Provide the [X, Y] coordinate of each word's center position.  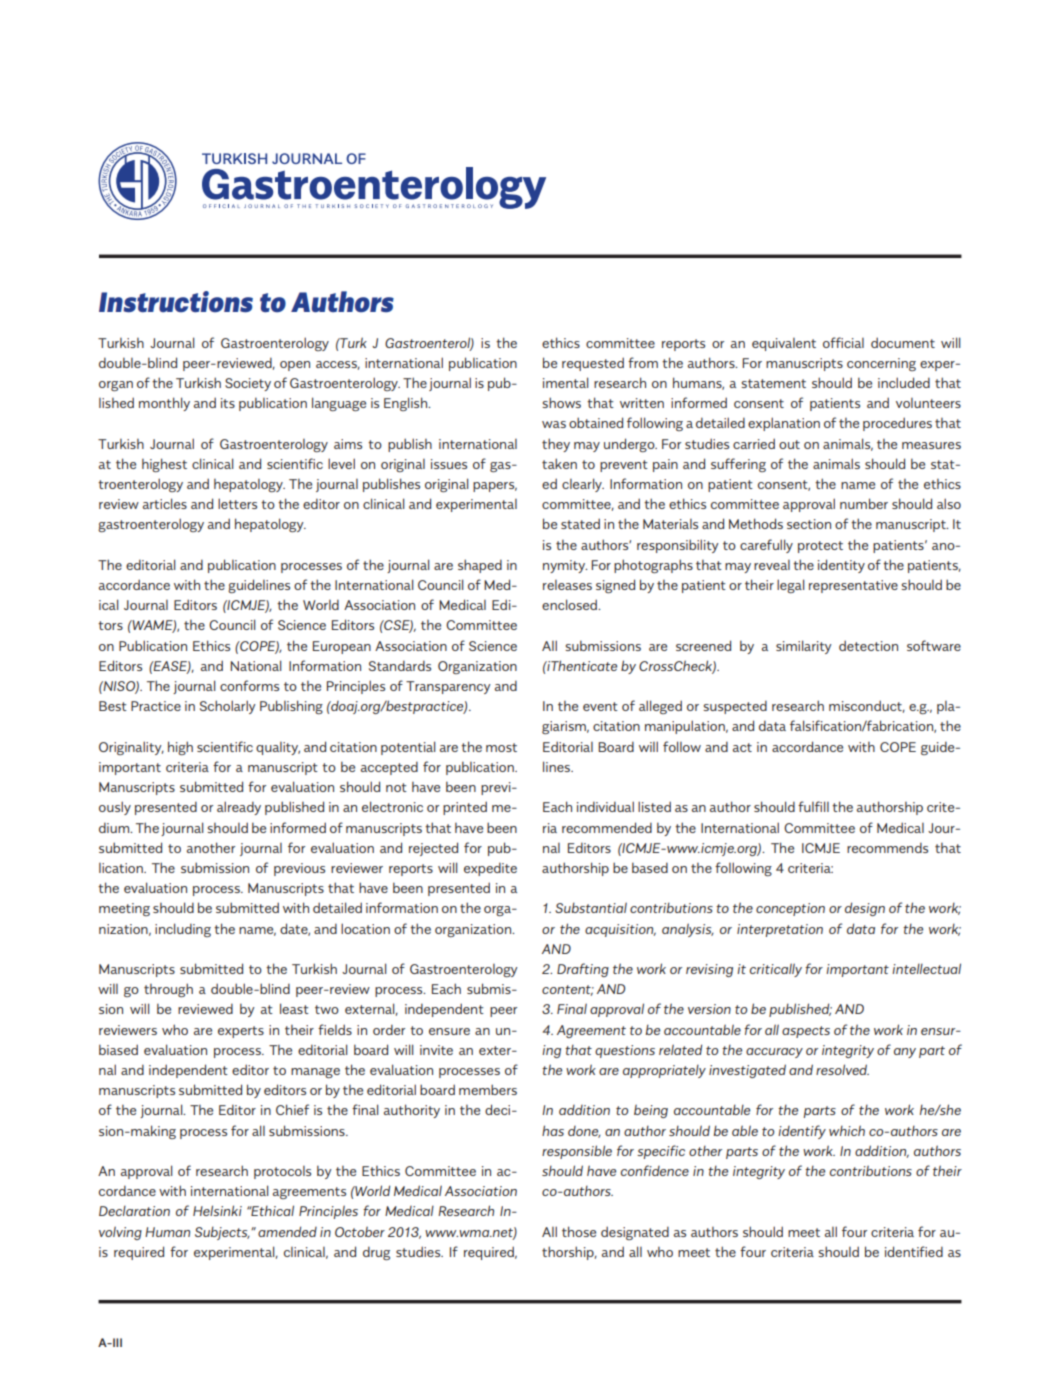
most [501, 747]
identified [914, 1251]
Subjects [222, 1233]
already [239, 808]
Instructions [176, 302]
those [579, 1231]
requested [593, 364]
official [843, 342]
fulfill [813, 806]
